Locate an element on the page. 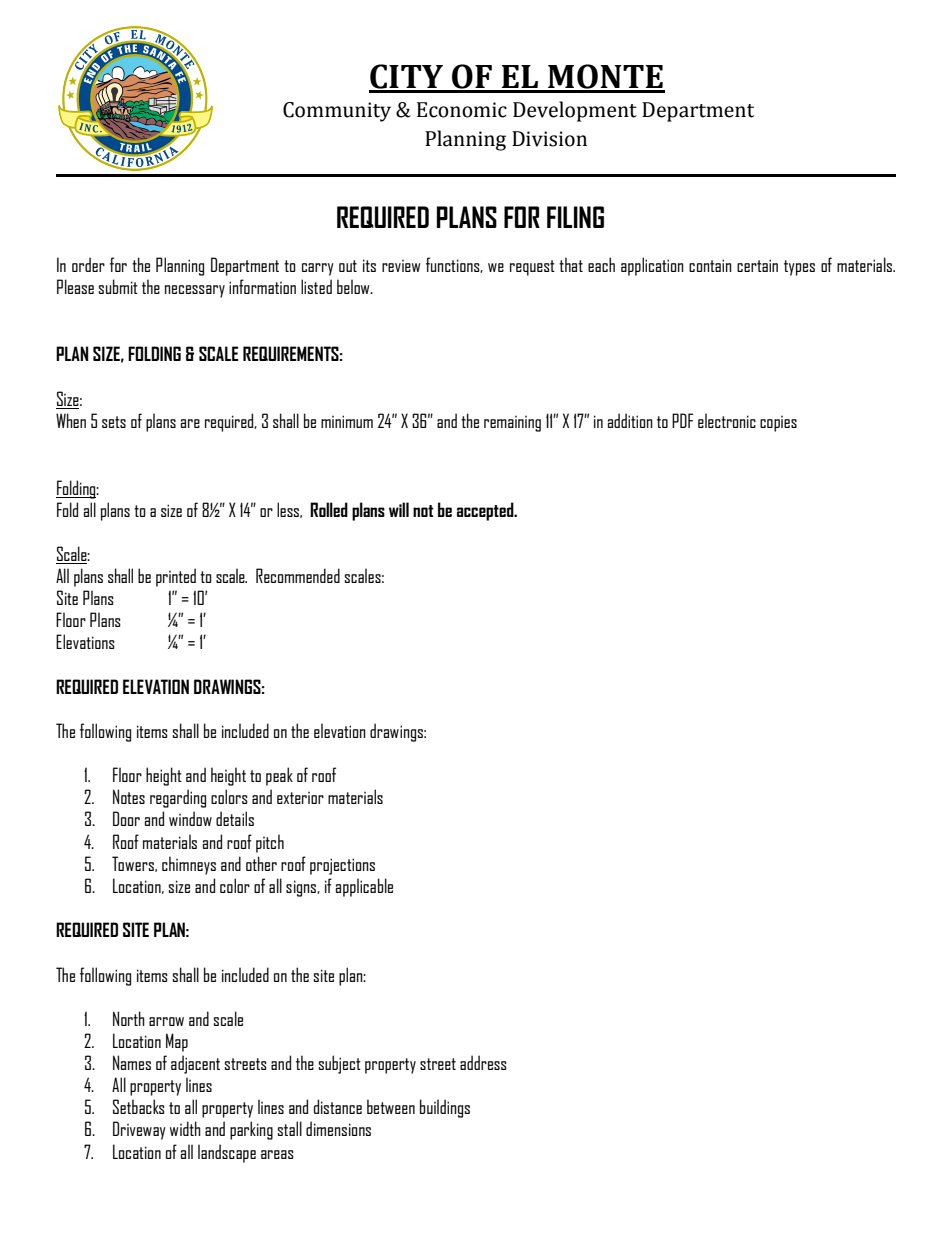  buildings is located at coordinates (445, 1108).
